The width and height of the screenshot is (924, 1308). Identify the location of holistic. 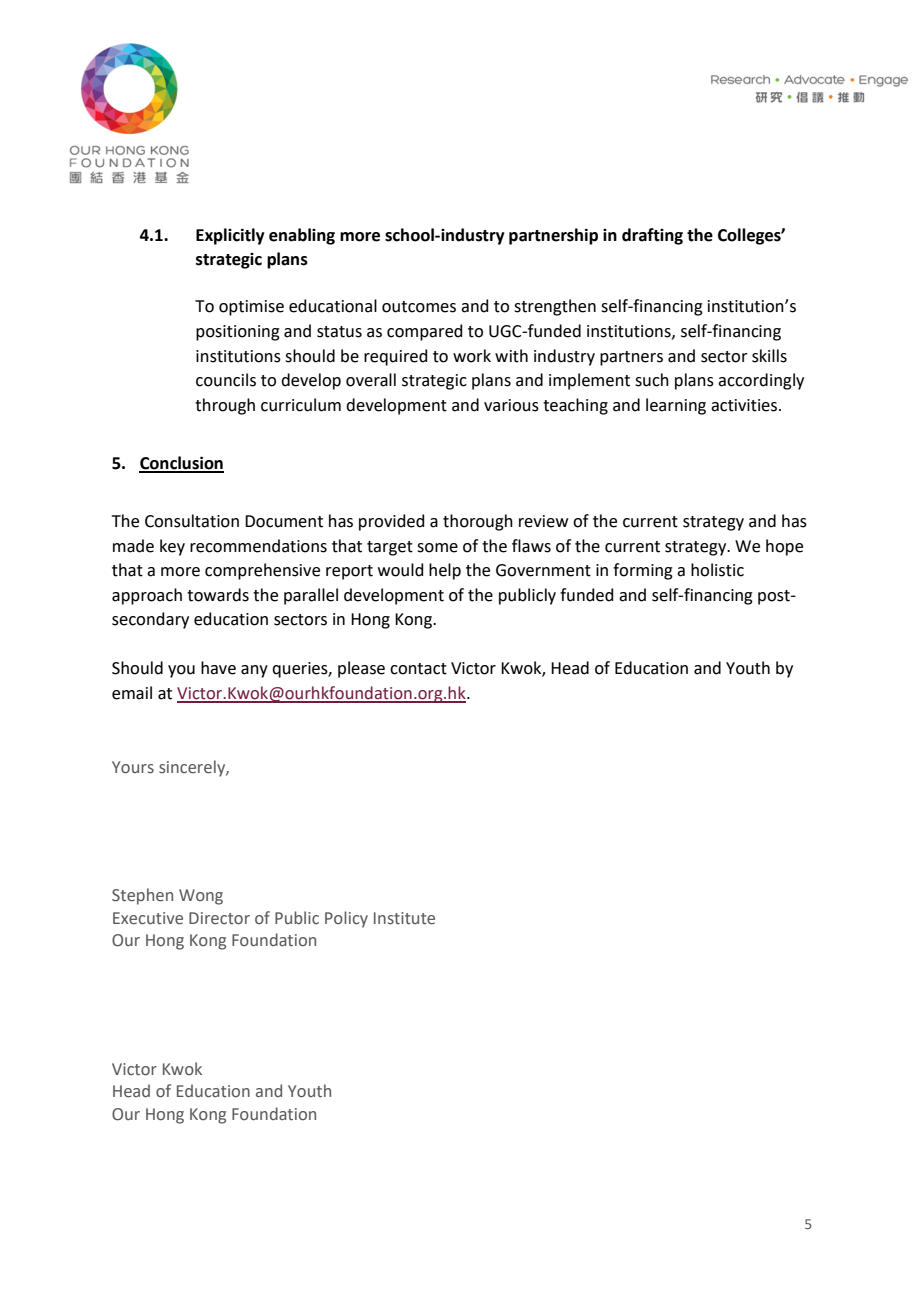
(717, 570).
